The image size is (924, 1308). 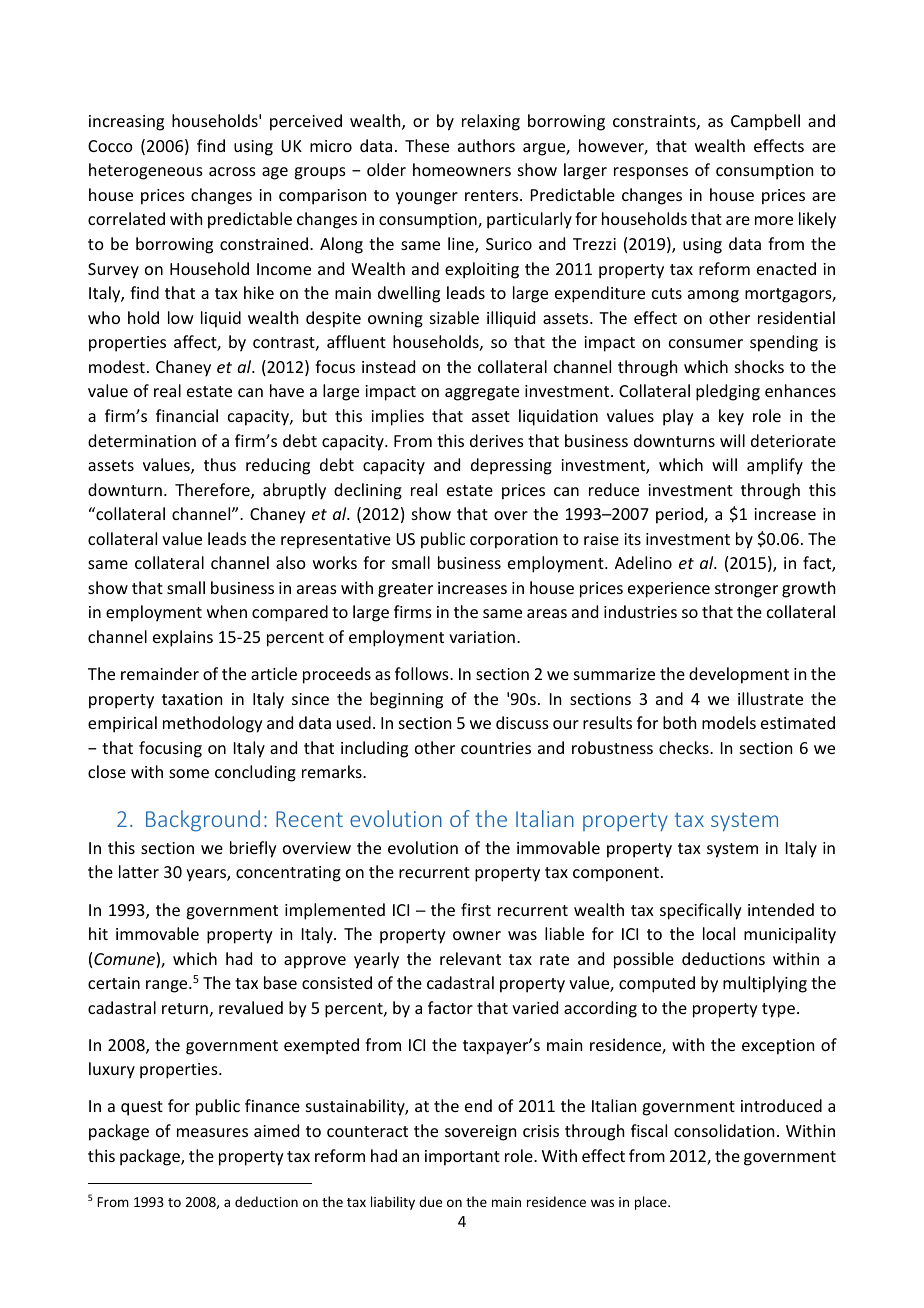 I want to click on important, so click(x=462, y=1158).
